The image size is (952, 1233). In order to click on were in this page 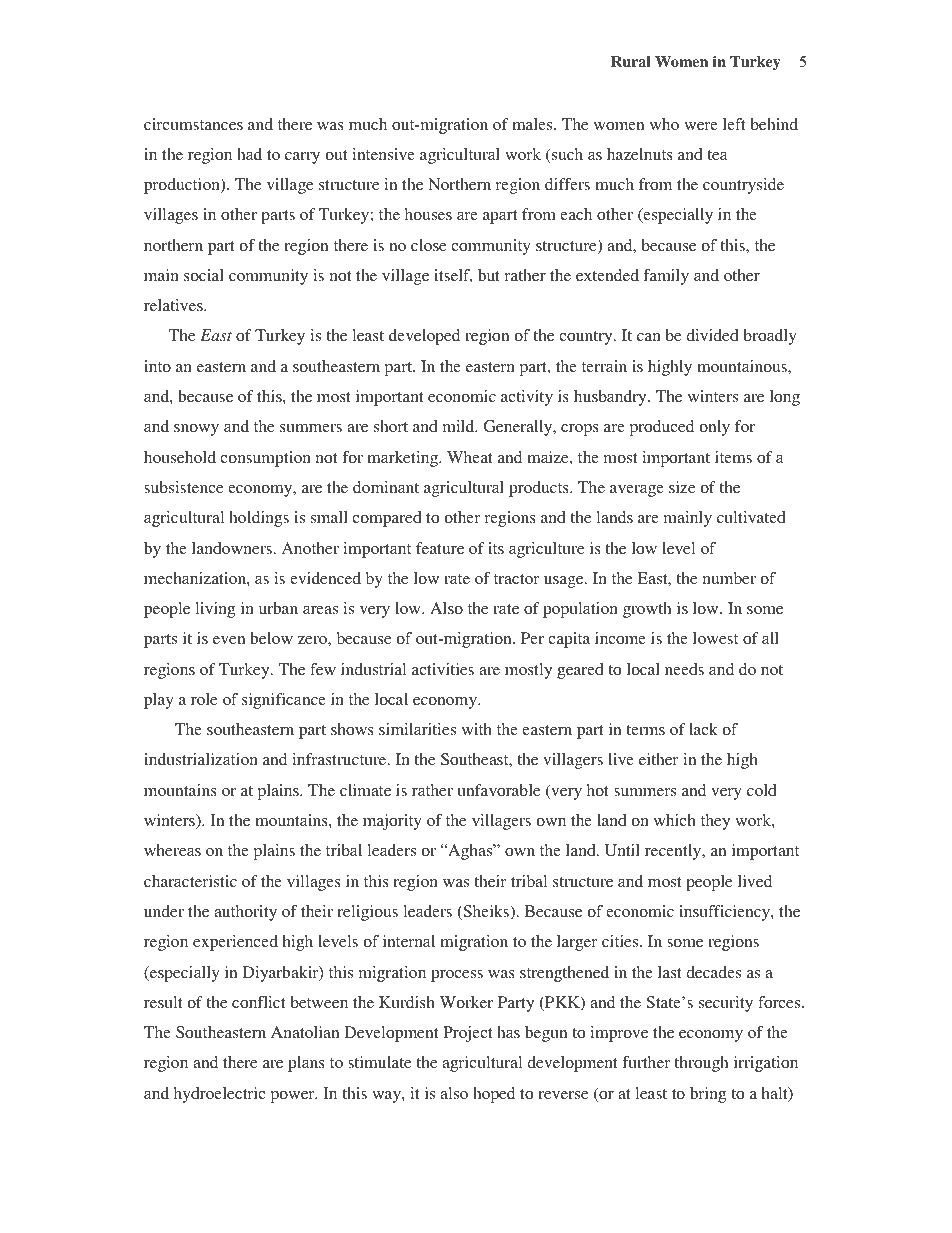, I will do `click(701, 126)`.
